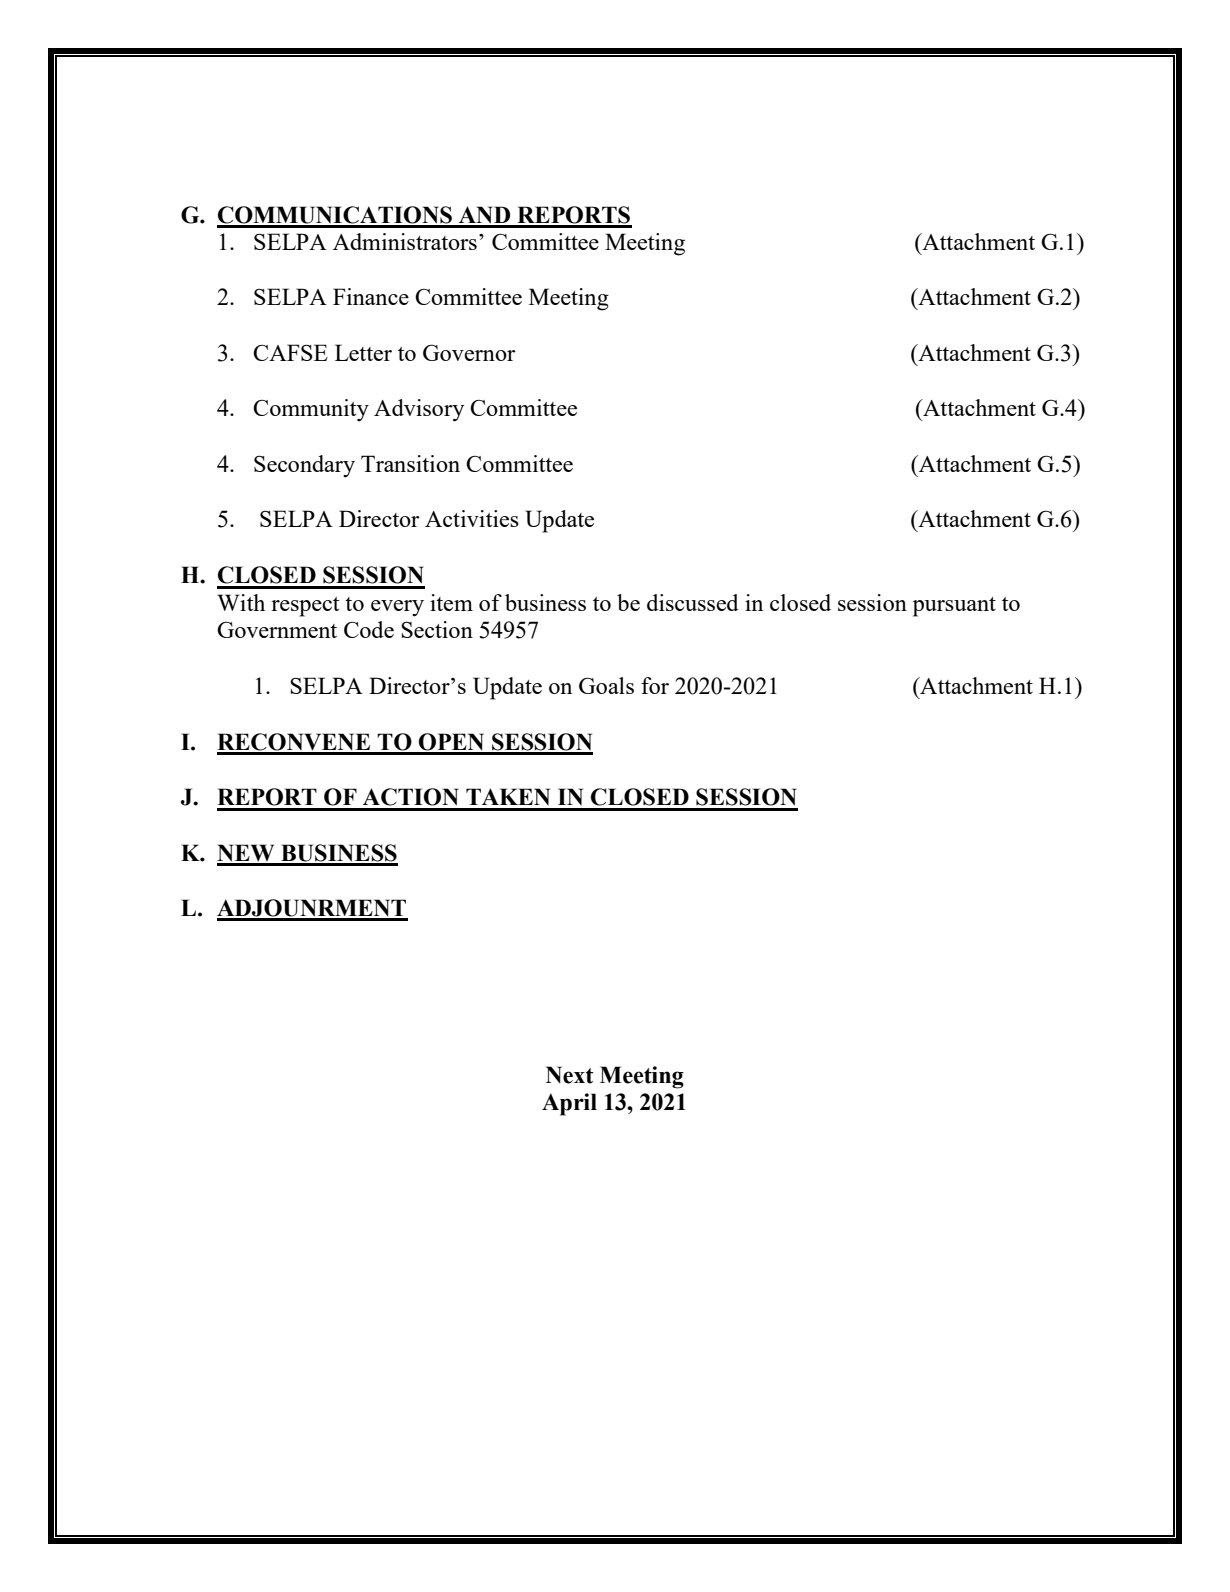 The height and width of the document is (1592, 1230). What do you see at coordinates (472, 518) in the document?
I see `Activities` at bounding box center [472, 518].
